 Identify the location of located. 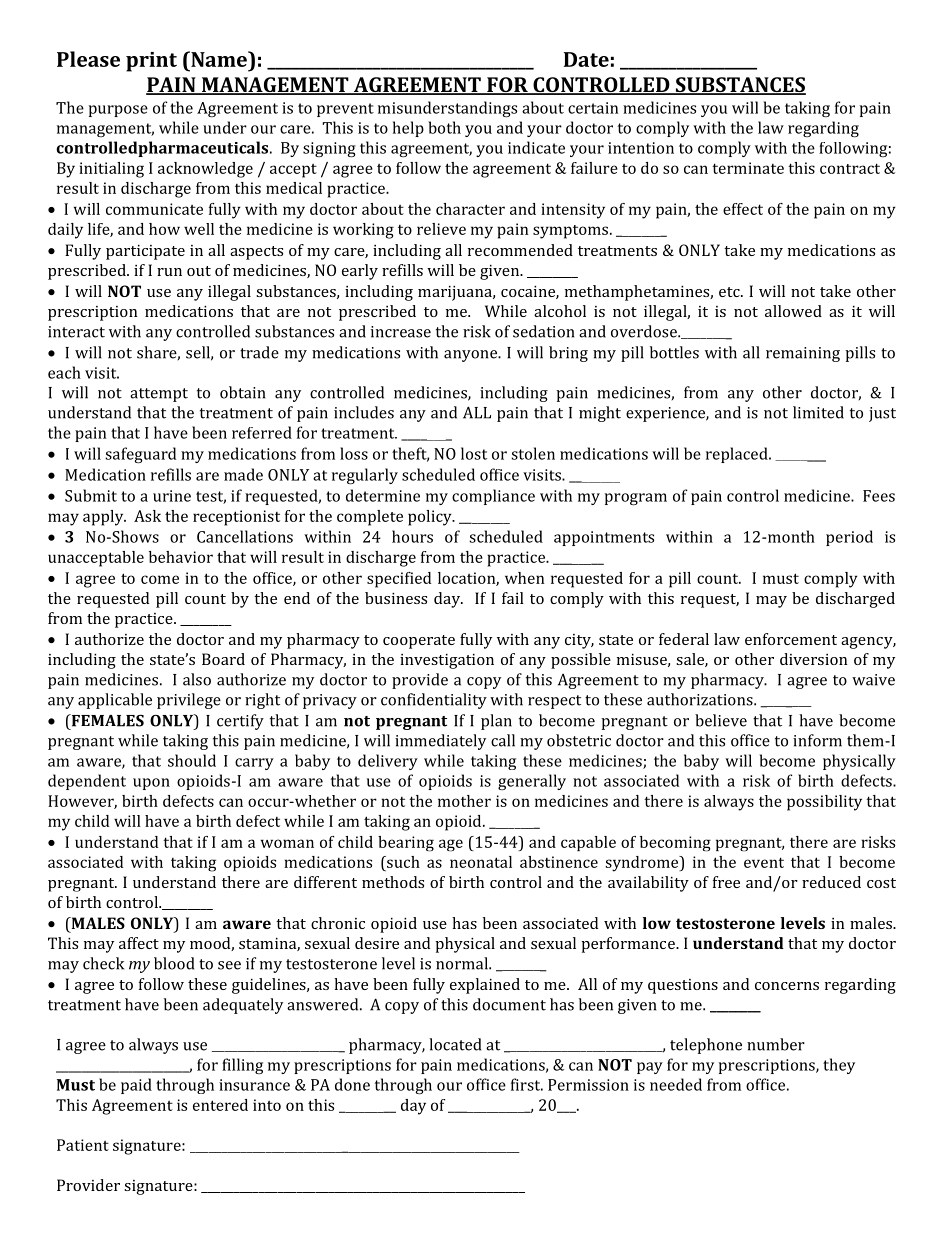
(455, 1044).
